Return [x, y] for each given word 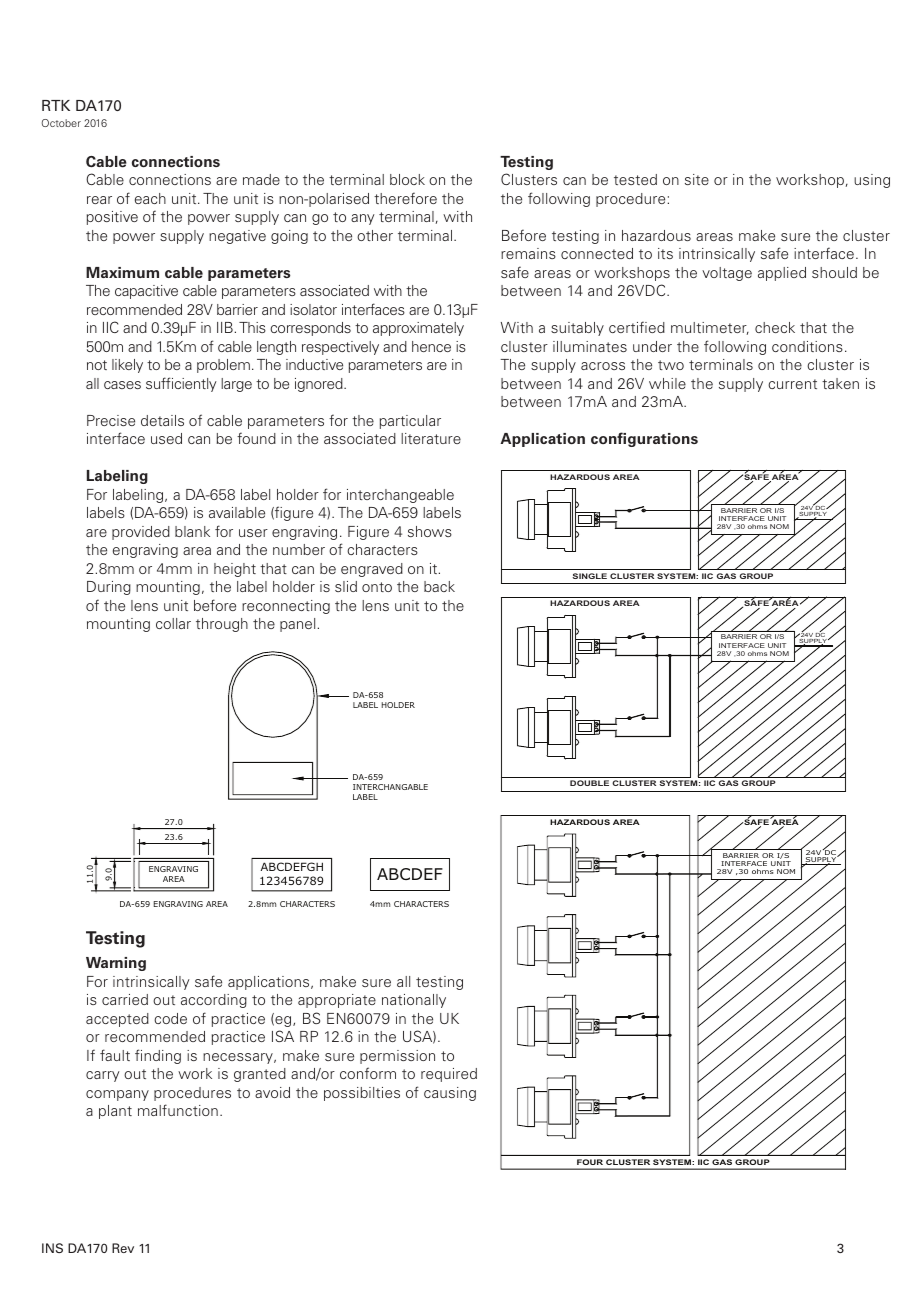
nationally [414, 1001]
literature [431, 438]
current [792, 384]
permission [397, 1057]
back [439, 586]
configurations [644, 439]
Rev [123, 1248]
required [449, 1075]
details [162, 420]
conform [368, 1073]
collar [173, 623]
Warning [116, 964]
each [150, 198]
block [407, 179]
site [697, 179]
